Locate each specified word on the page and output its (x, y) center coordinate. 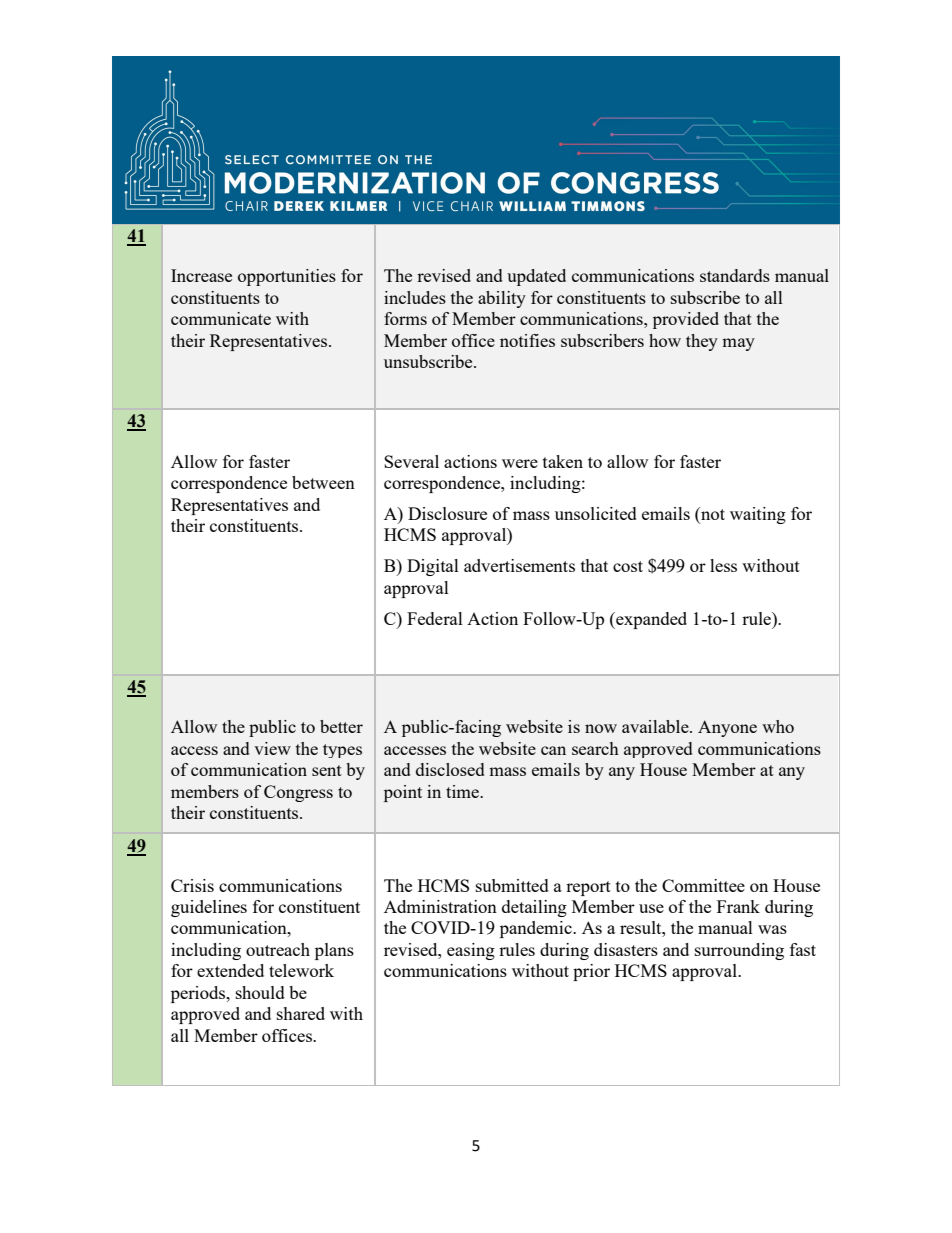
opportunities (287, 277)
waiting (758, 515)
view (272, 748)
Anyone (727, 728)
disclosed (450, 769)
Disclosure (447, 513)
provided (686, 320)
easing (471, 951)
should (260, 992)
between (323, 482)
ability (502, 299)
